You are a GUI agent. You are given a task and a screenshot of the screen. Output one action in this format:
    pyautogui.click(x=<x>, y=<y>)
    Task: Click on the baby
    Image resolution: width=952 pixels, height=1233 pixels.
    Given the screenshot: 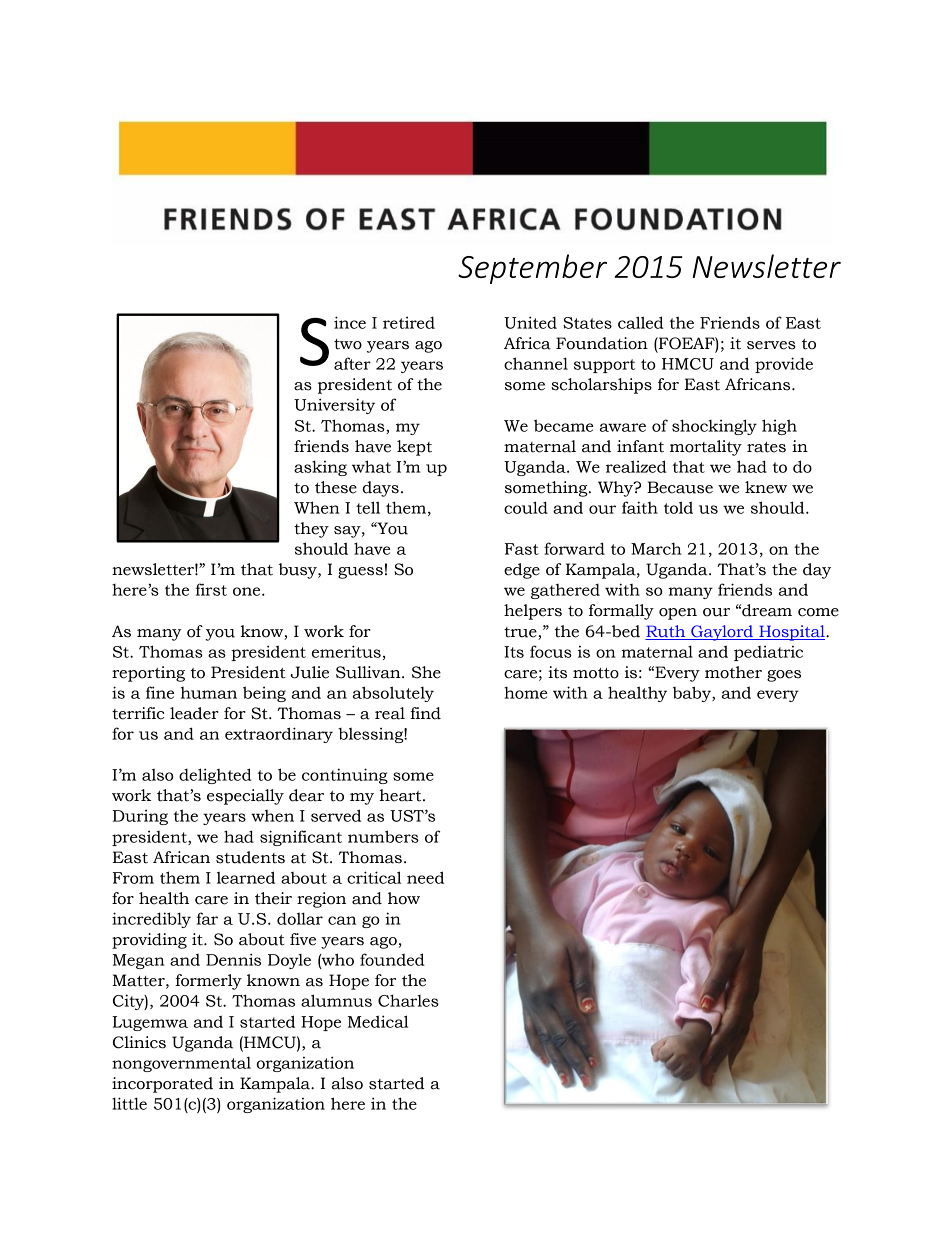 What is the action you would take?
    pyautogui.click(x=693, y=694)
